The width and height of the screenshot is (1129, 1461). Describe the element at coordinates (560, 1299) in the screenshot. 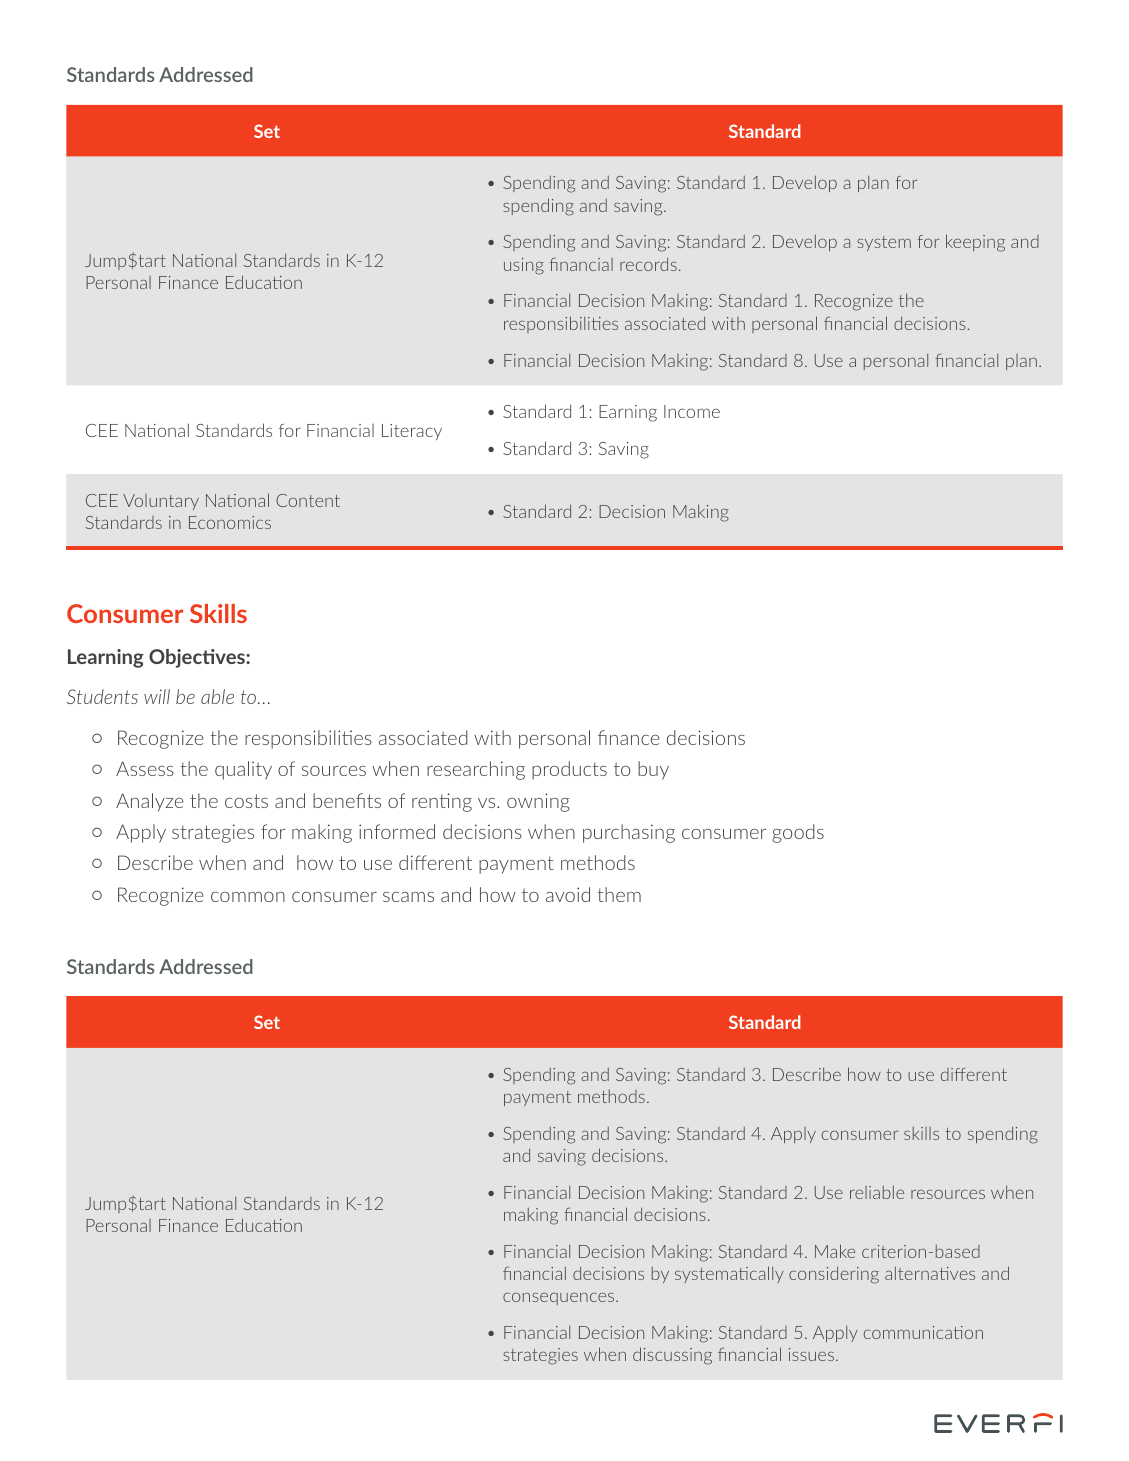

I see `consequences` at that location.
